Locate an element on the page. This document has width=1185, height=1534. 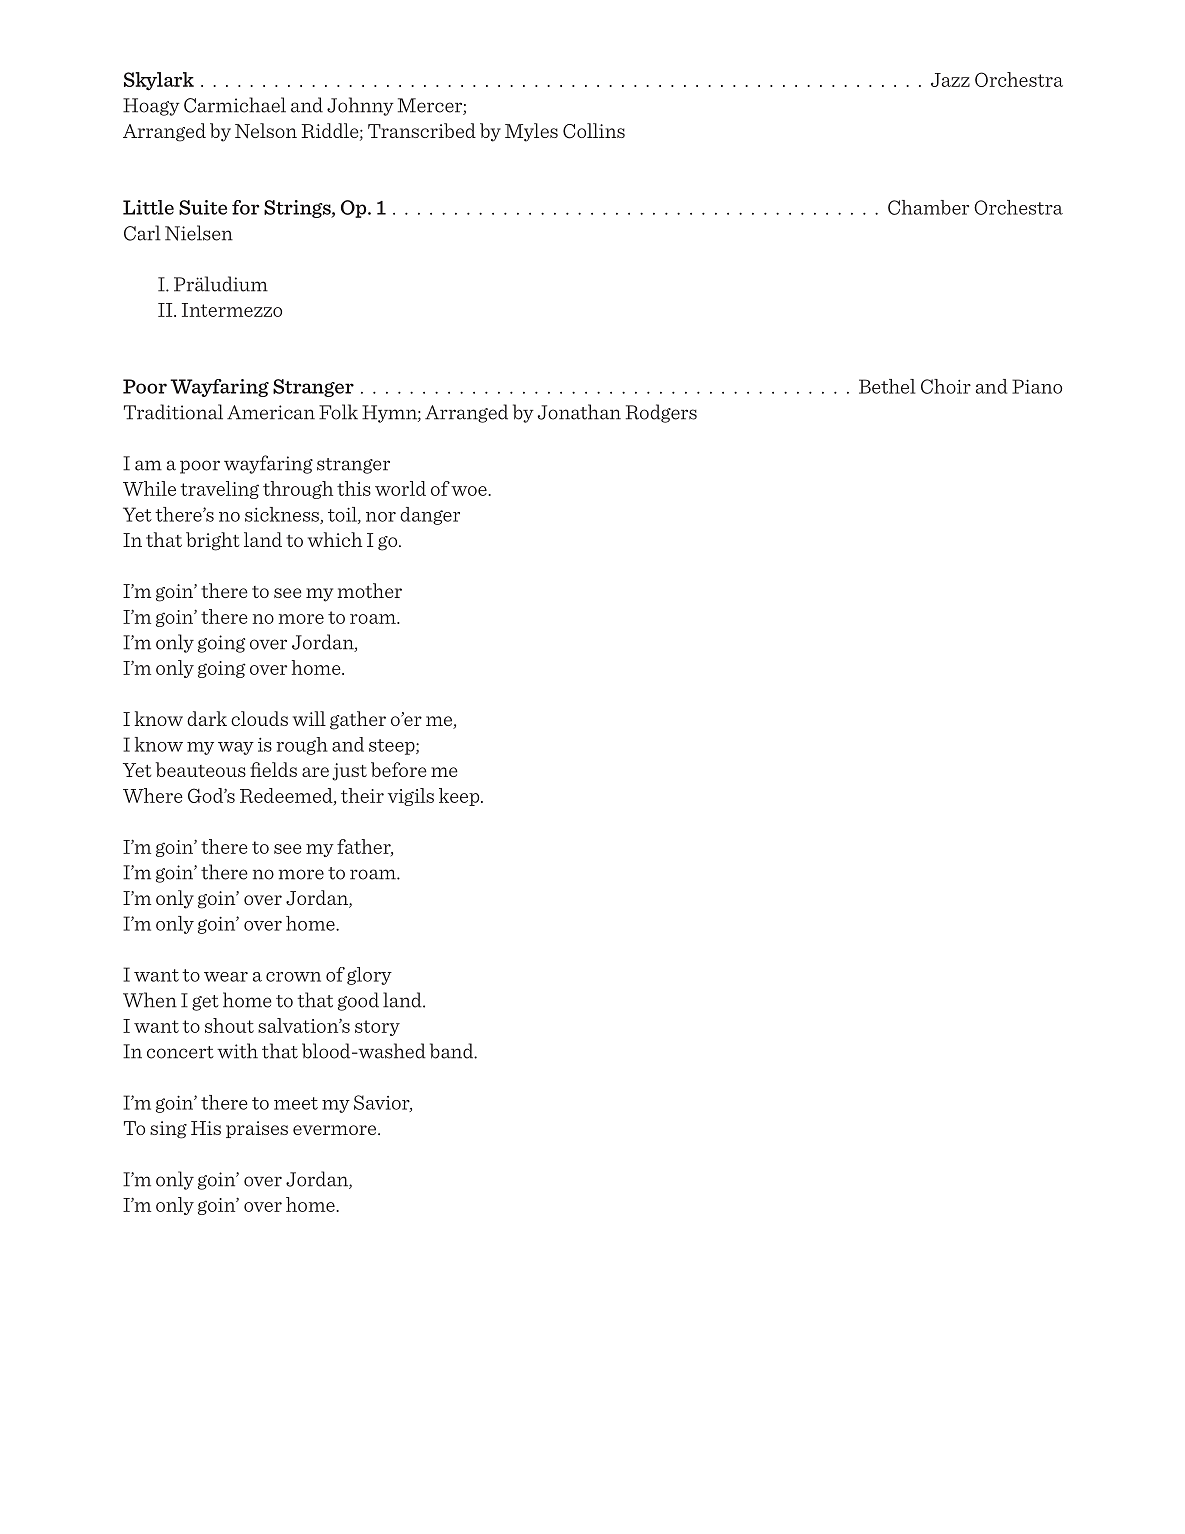
Choir is located at coordinates (946, 386).
